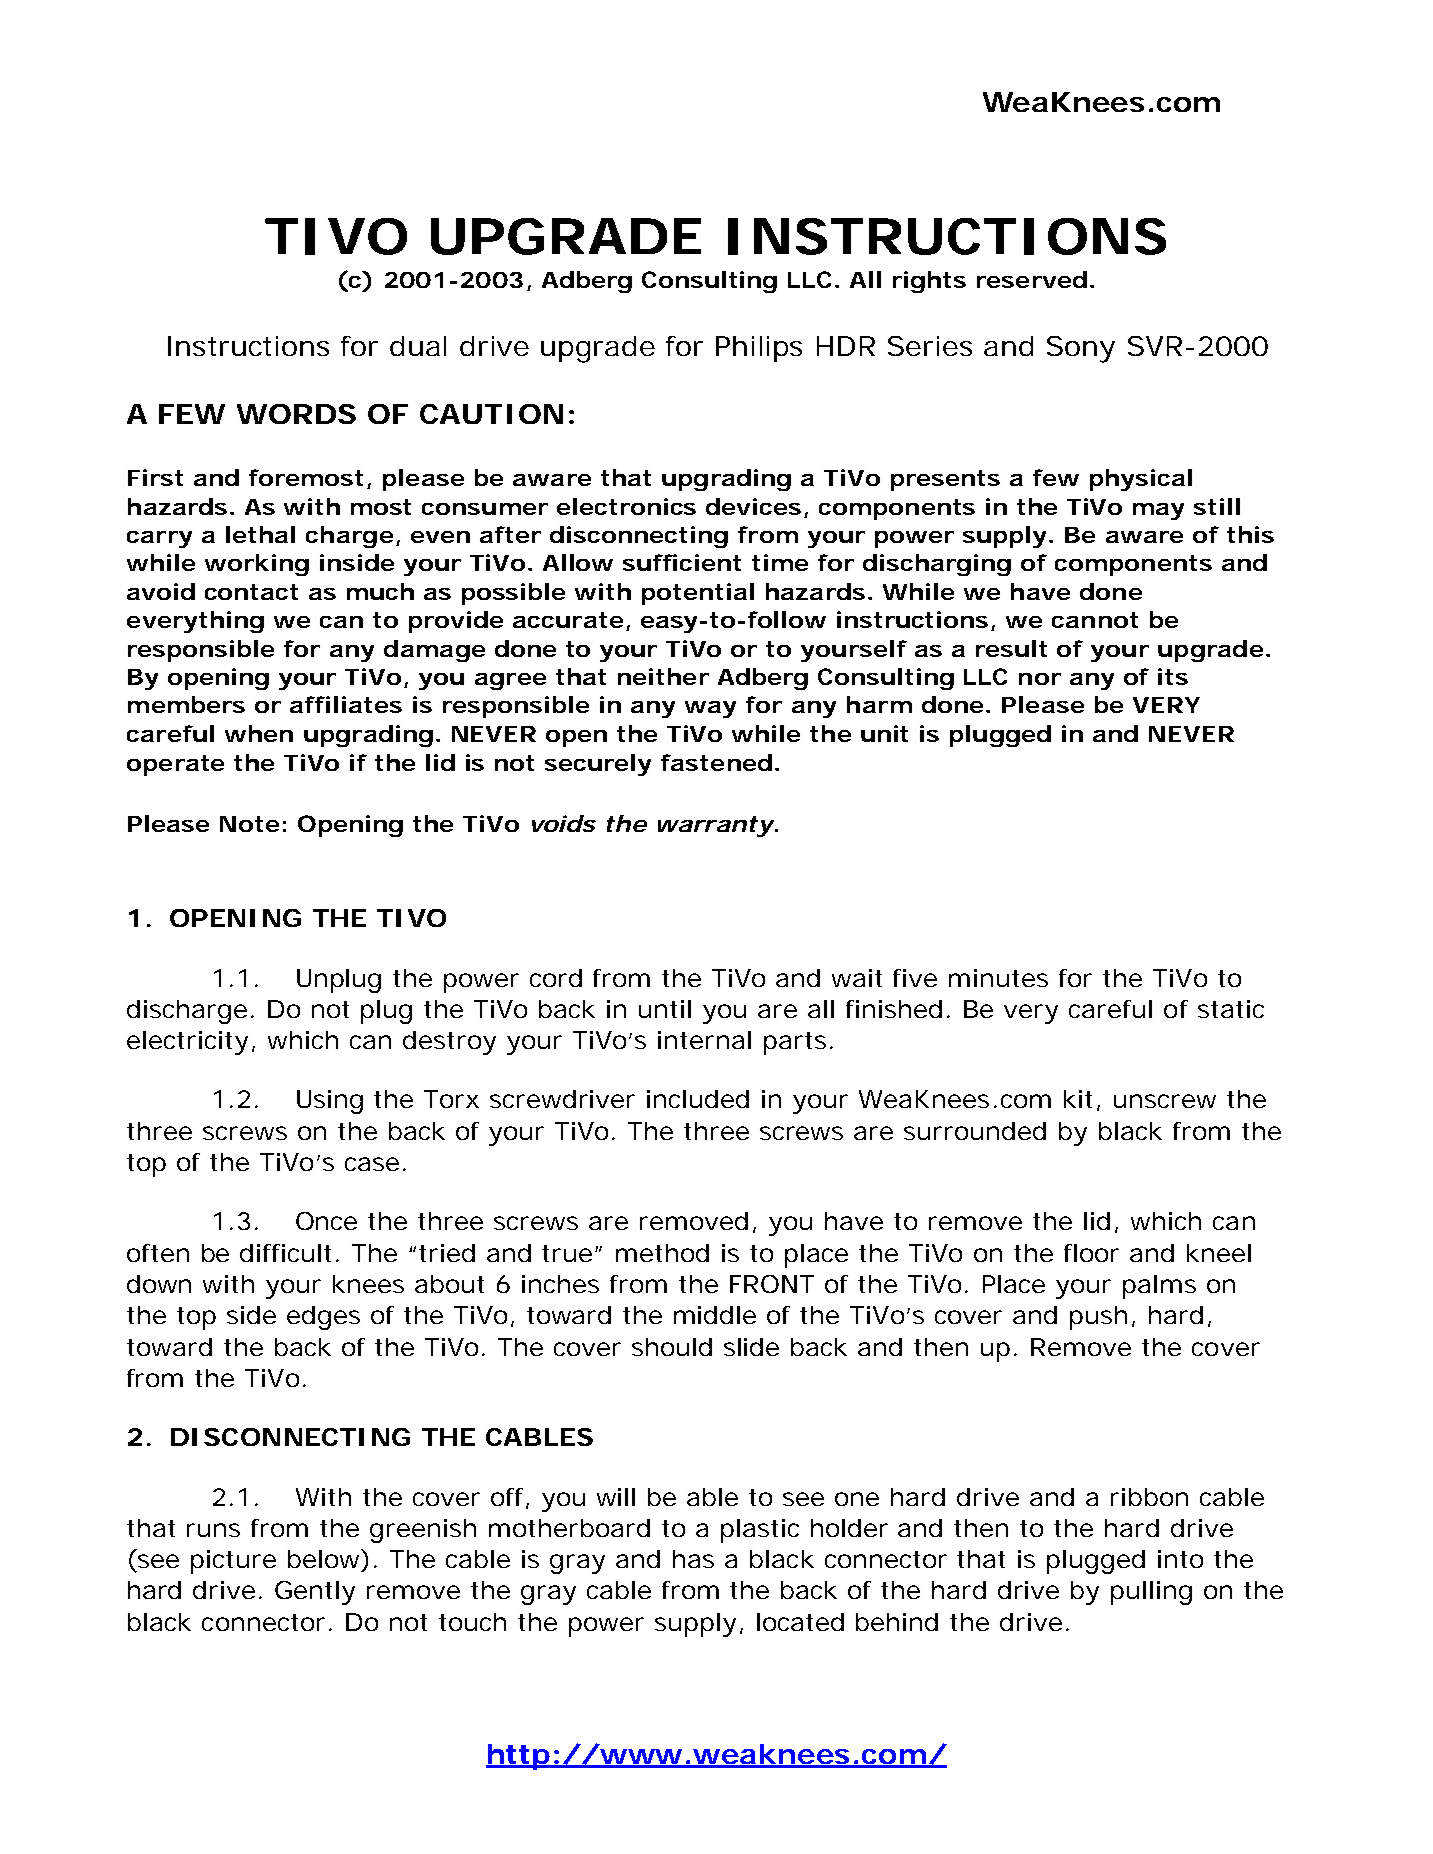 This document has height=1854, width=1433. Describe the element at coordinates (665, 1009) in the document. I see `until` at that location.
